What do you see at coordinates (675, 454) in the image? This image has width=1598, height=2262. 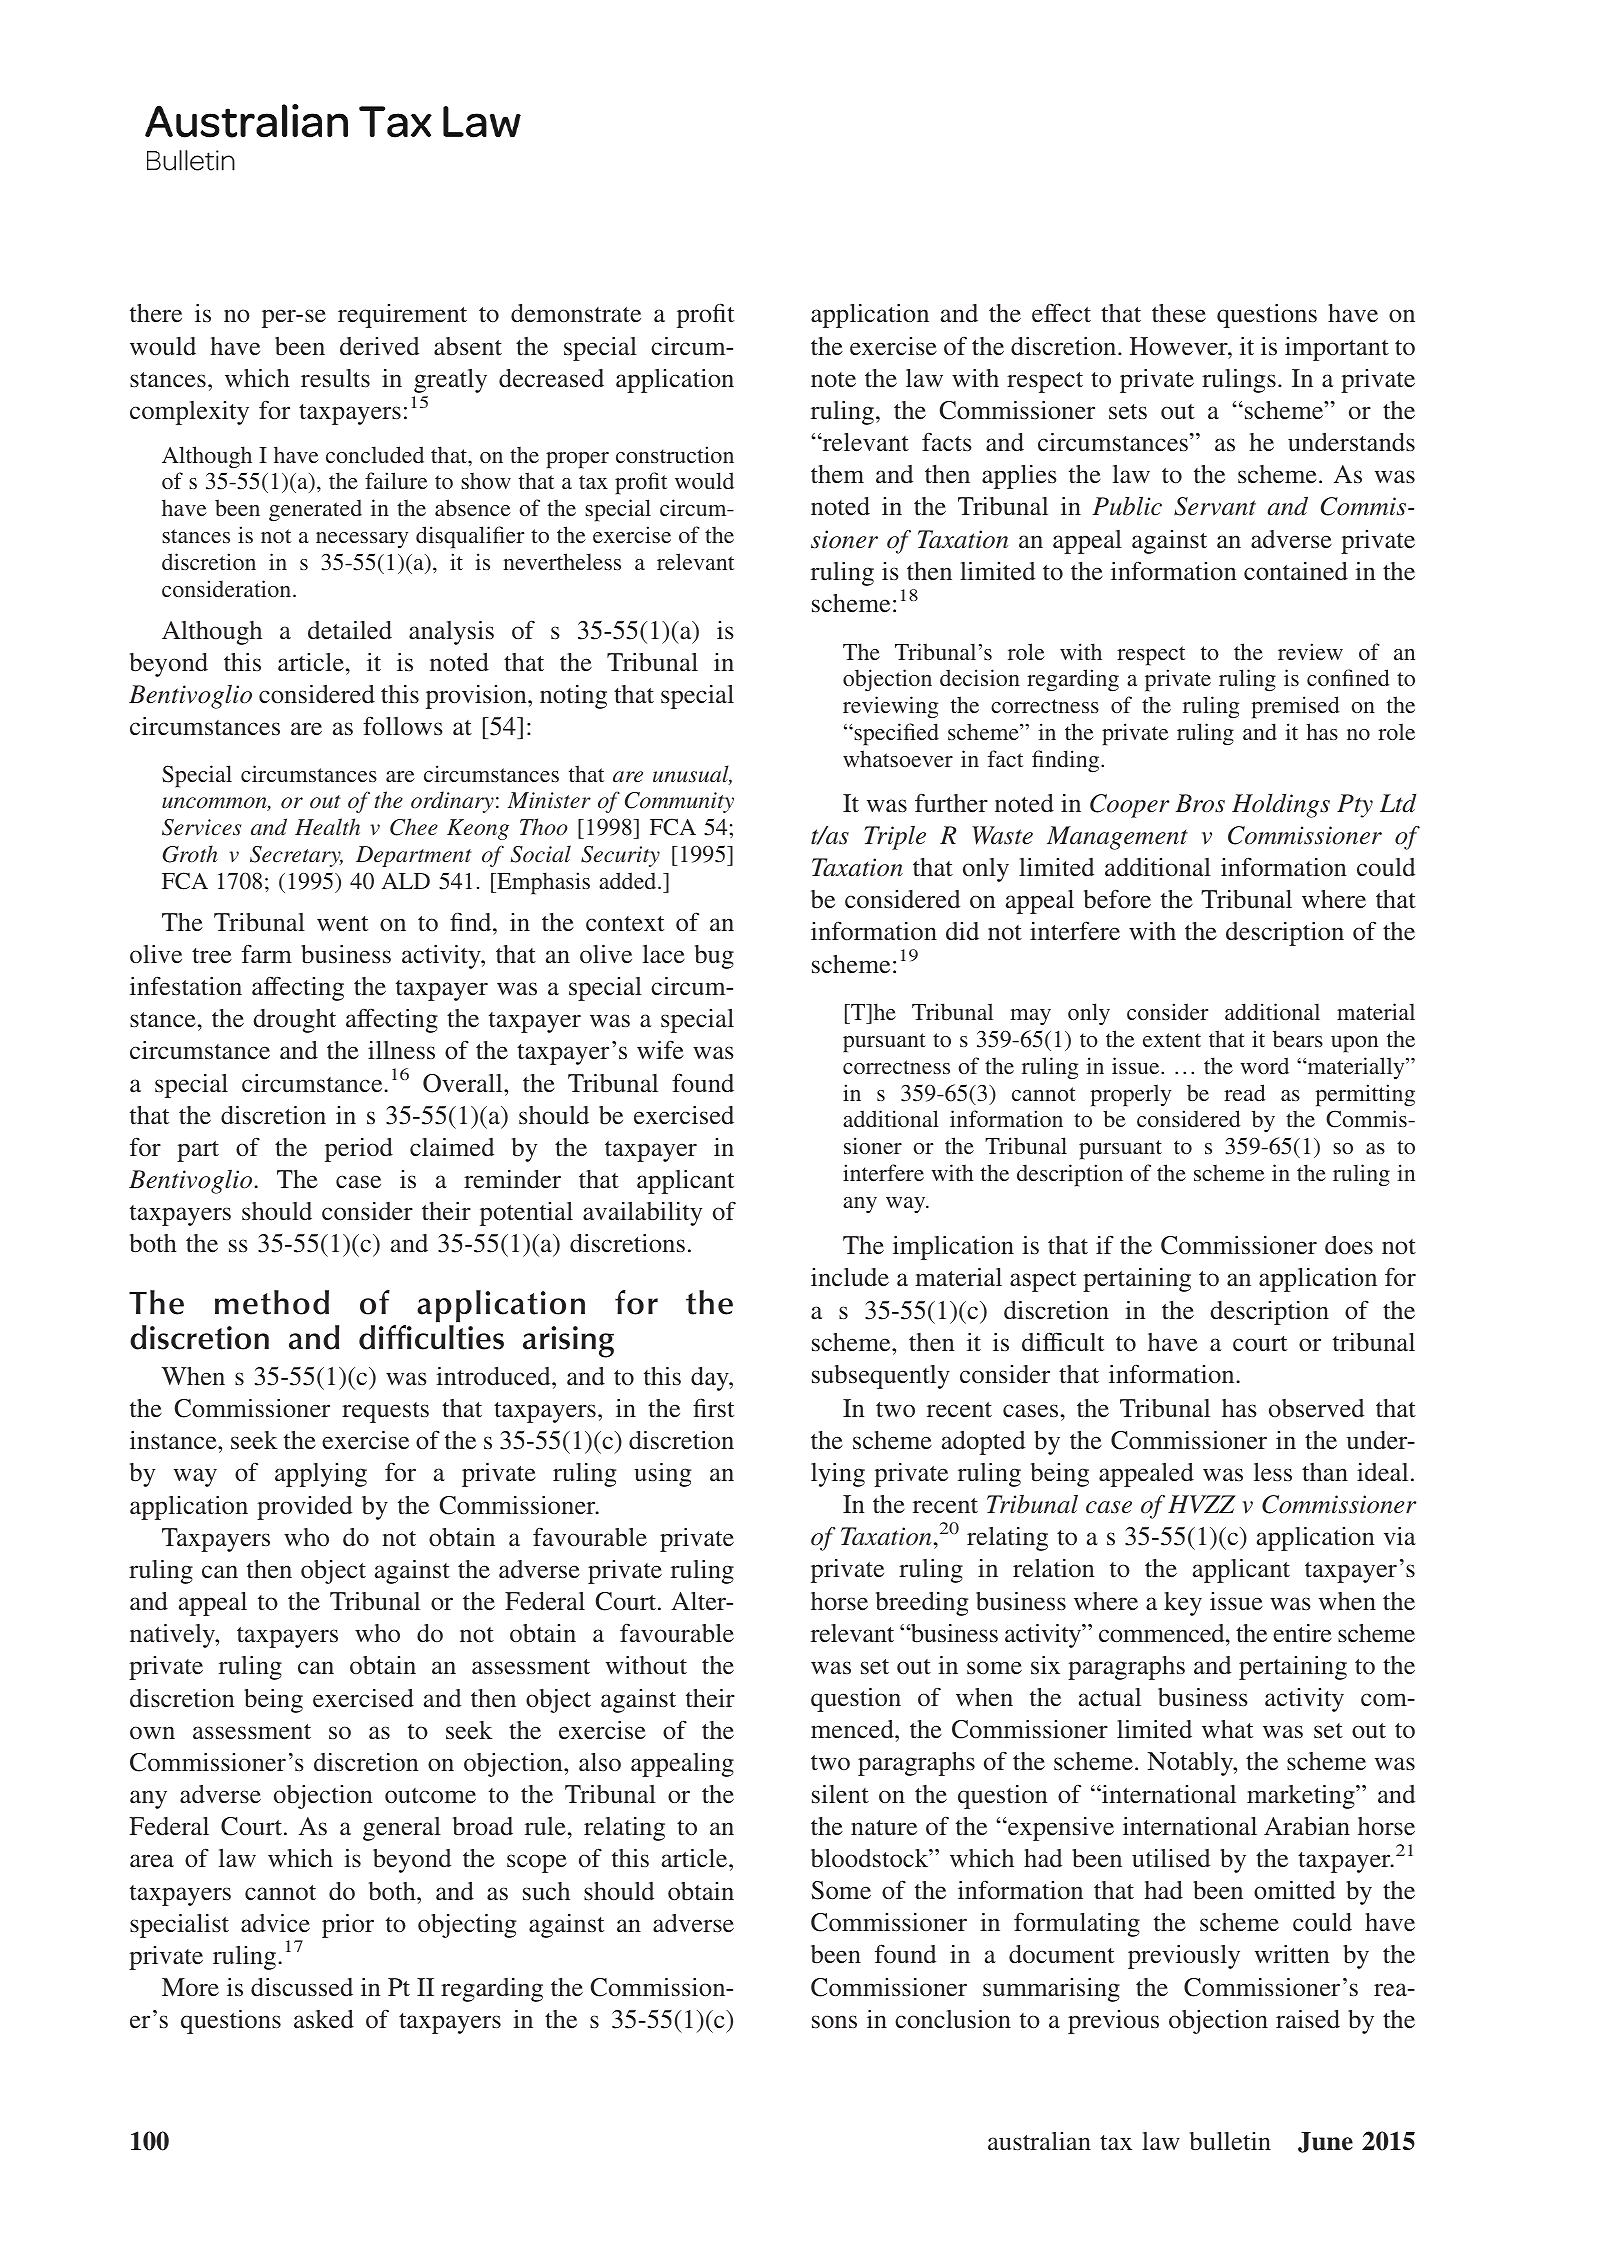 I see `construction` at bounding box center [675, 454].
